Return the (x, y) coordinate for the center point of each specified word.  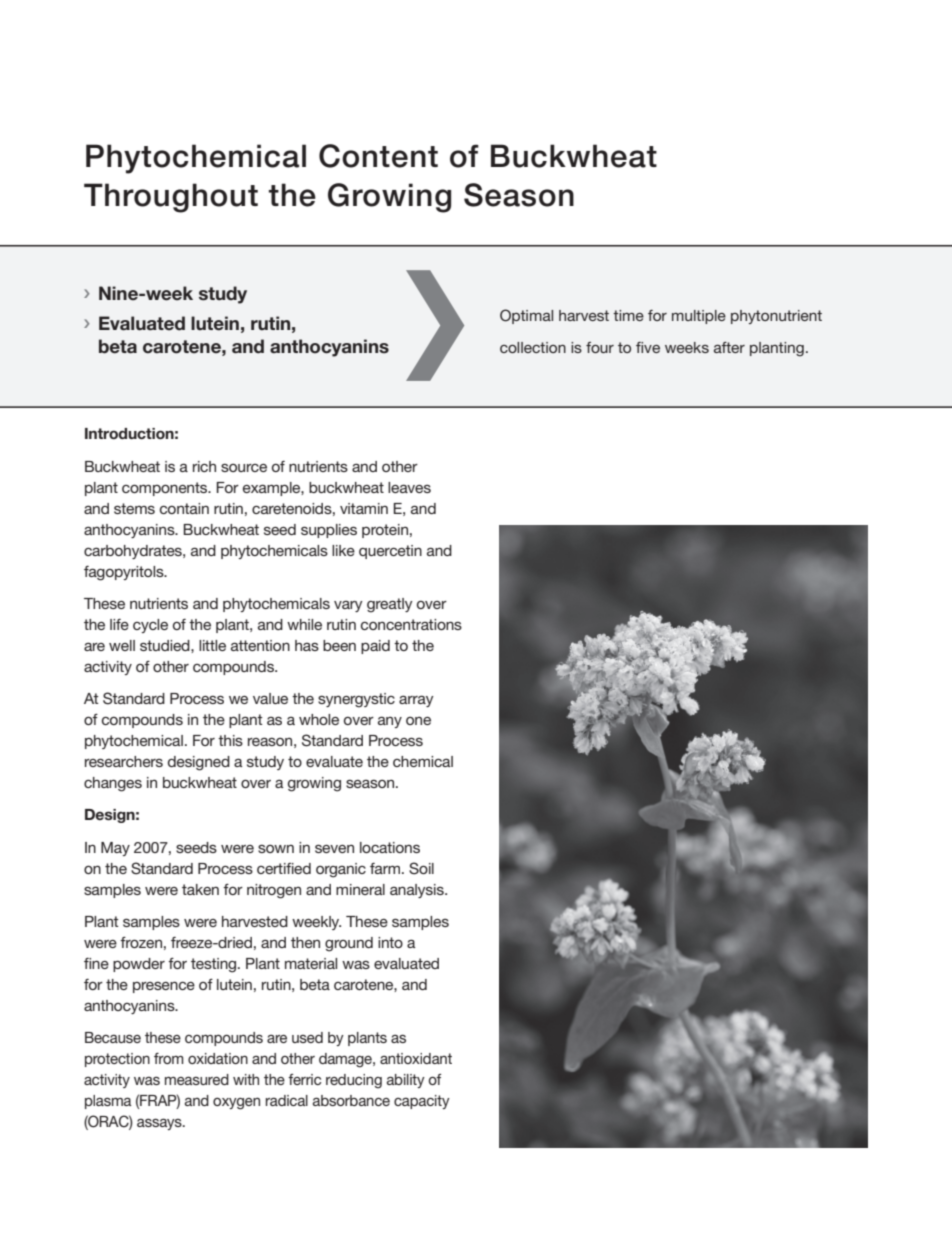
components (166, 489)
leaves (409, 487)
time (628, 315)
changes (113, 784)
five (648, 347)
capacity (422, 1102)
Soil (421, 868)
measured (197, 1079)
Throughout (171, 198)
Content (378, 156)
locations (390, 847)
